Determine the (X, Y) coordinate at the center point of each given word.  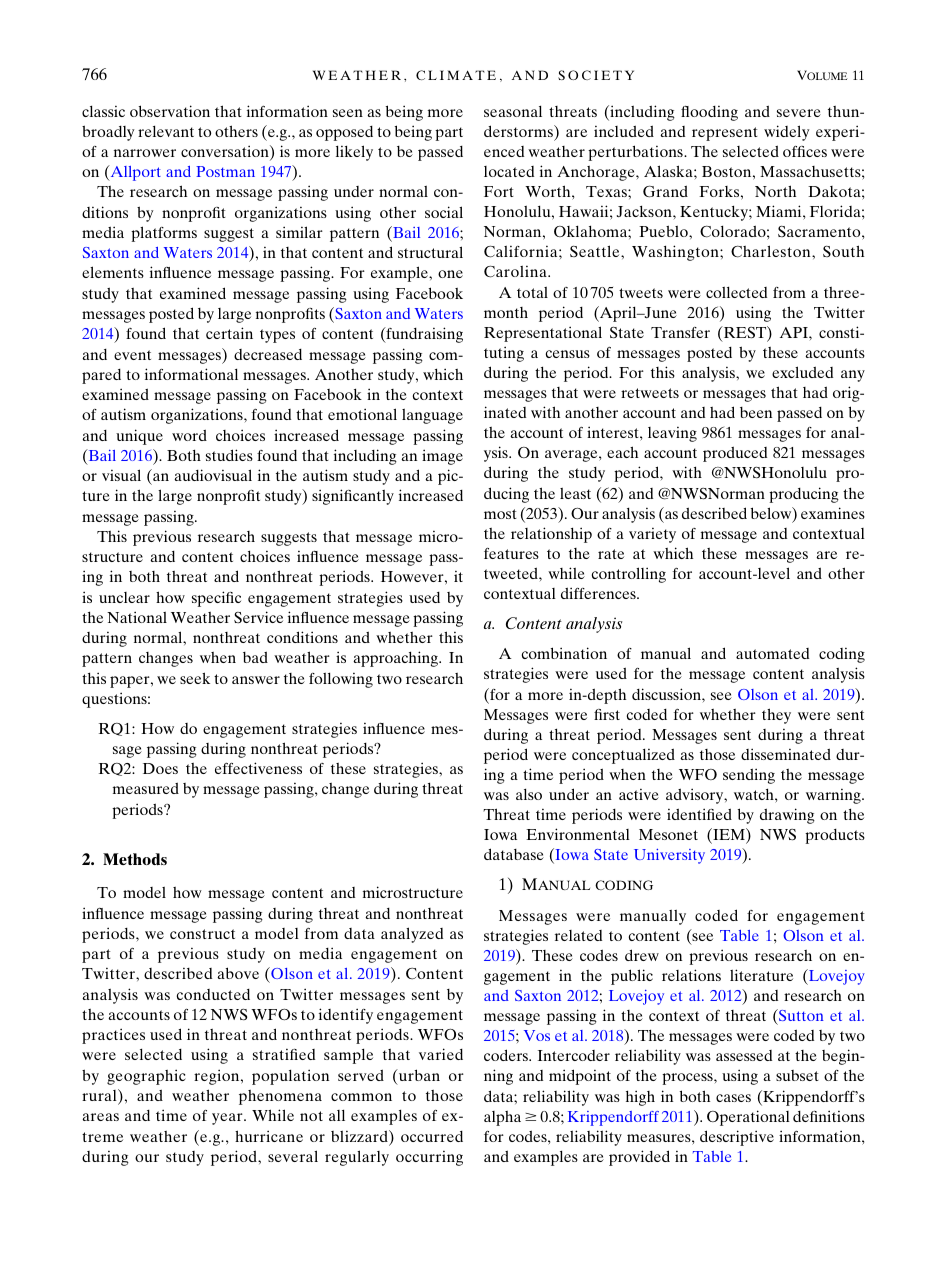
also (529, 794)
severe (799, 113)
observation (170, 111)
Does (160, 768)
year (228, 1119)
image (442, 457)
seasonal (513, 111)
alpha (502, 1118)
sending (749, 776)
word (189, 435)
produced (735, 454)
